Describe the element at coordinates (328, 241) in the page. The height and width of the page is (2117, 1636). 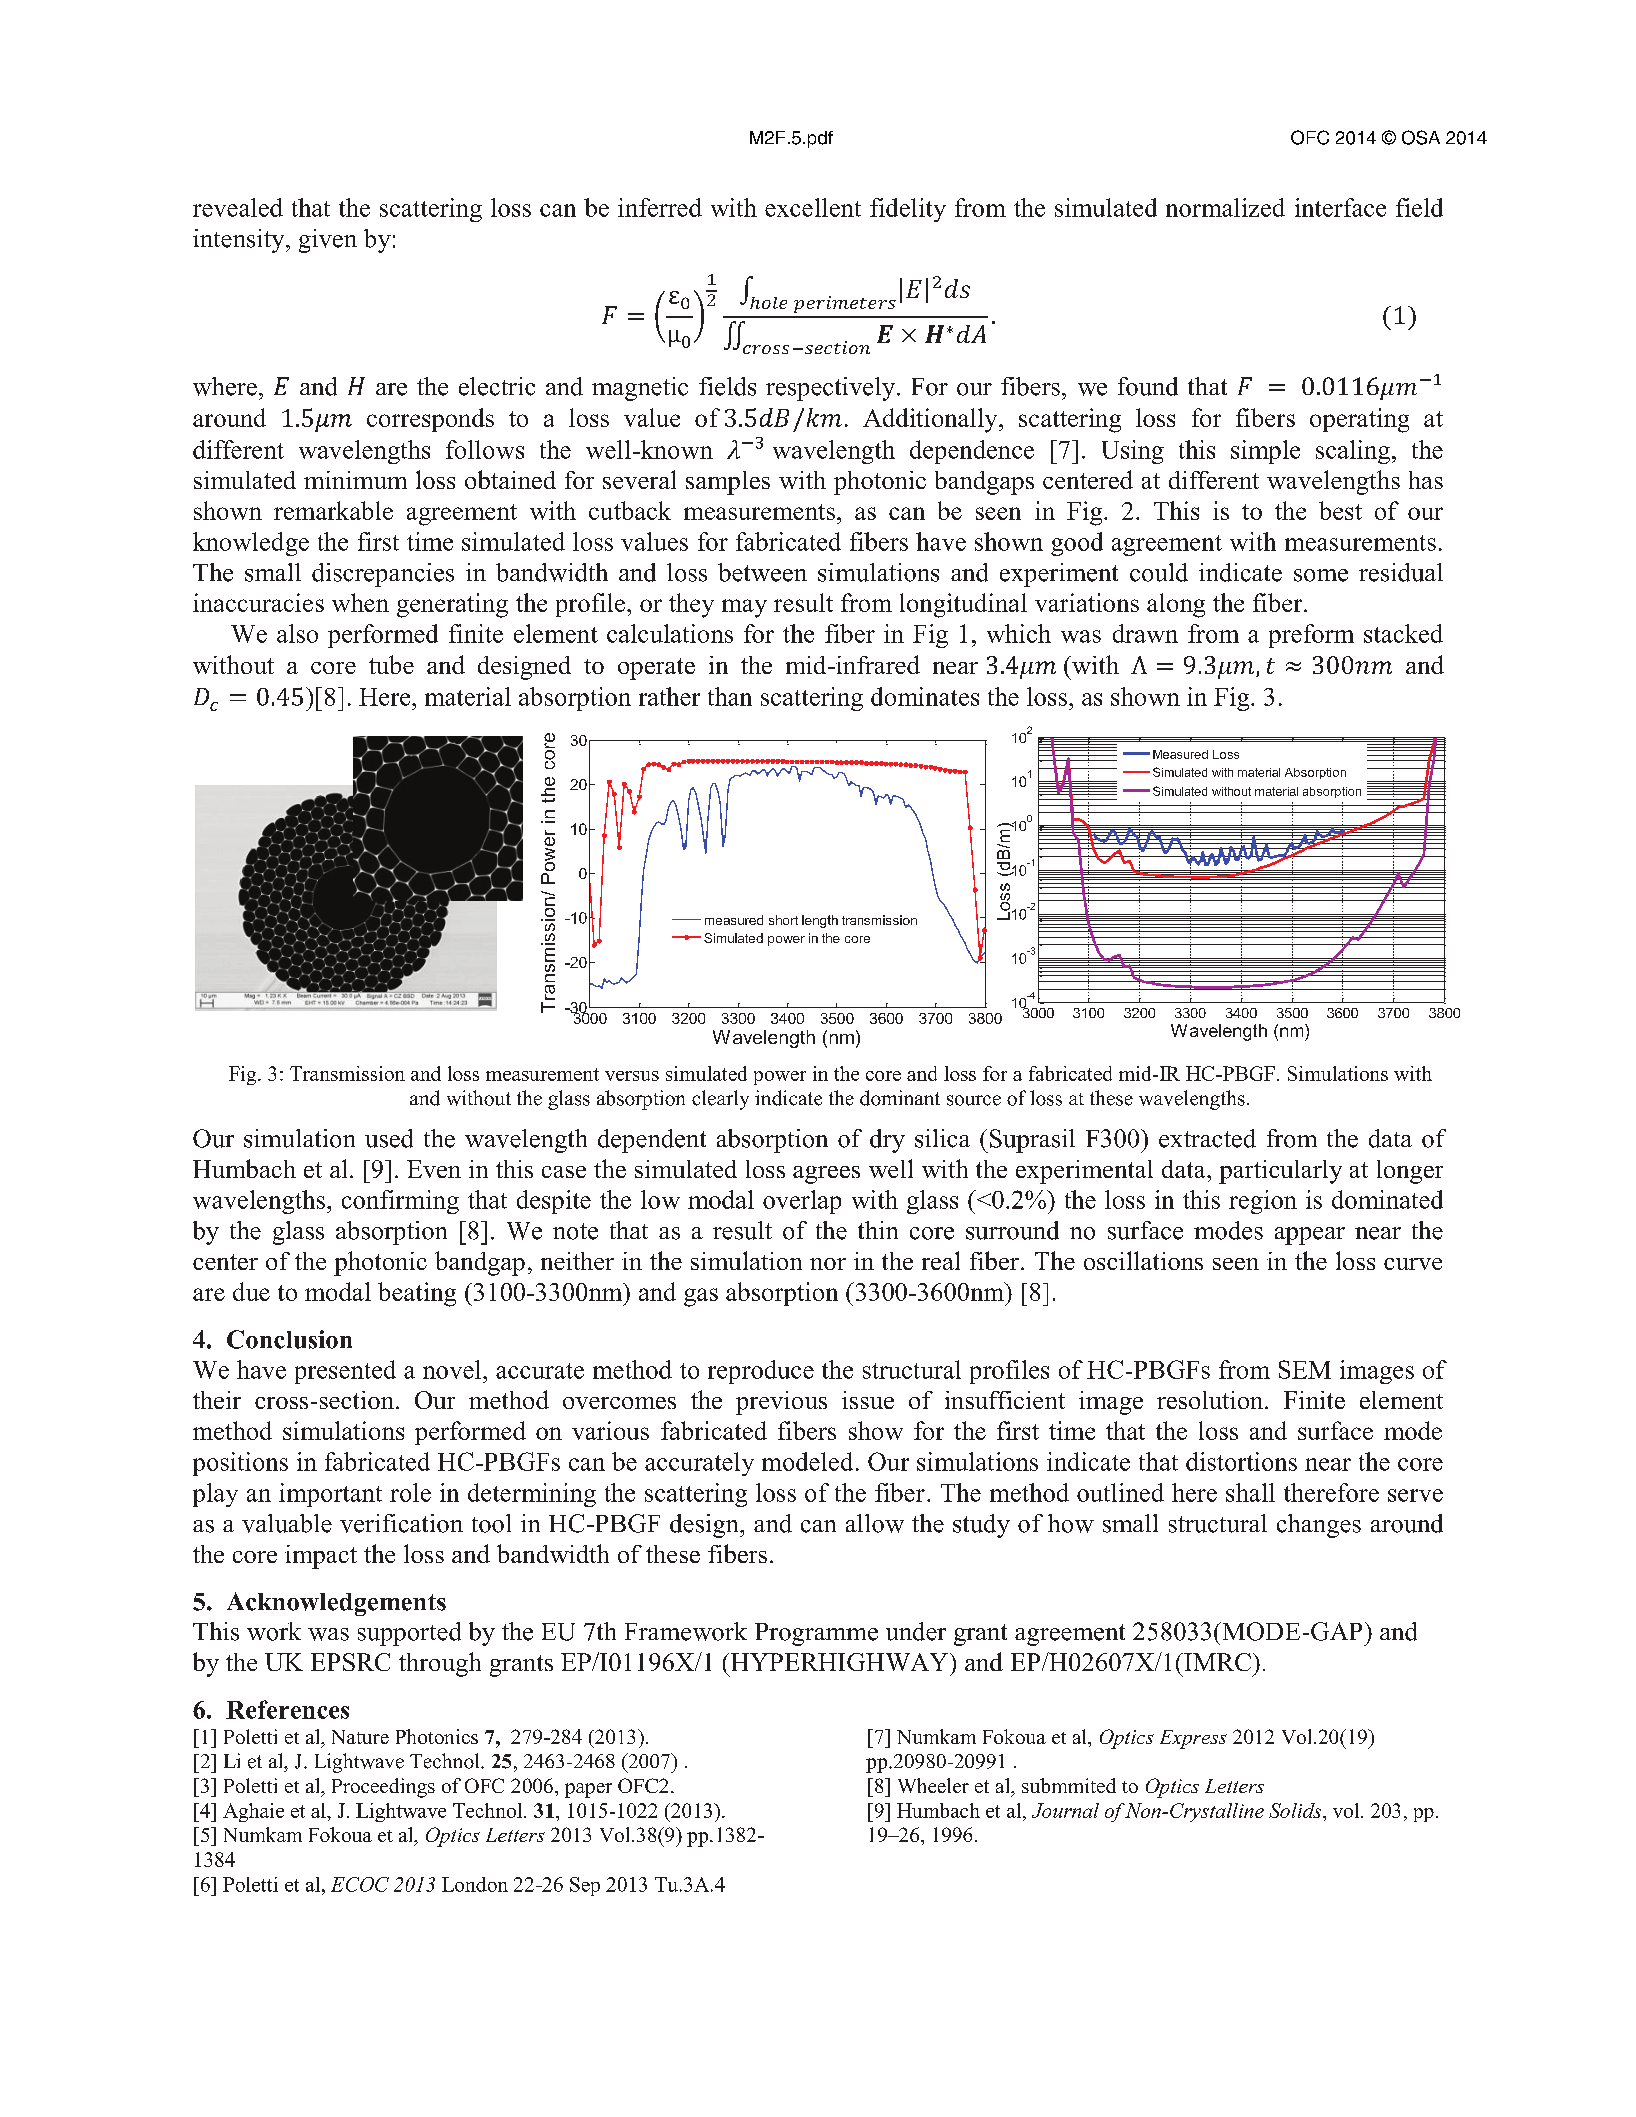
I see `given` at that location.
